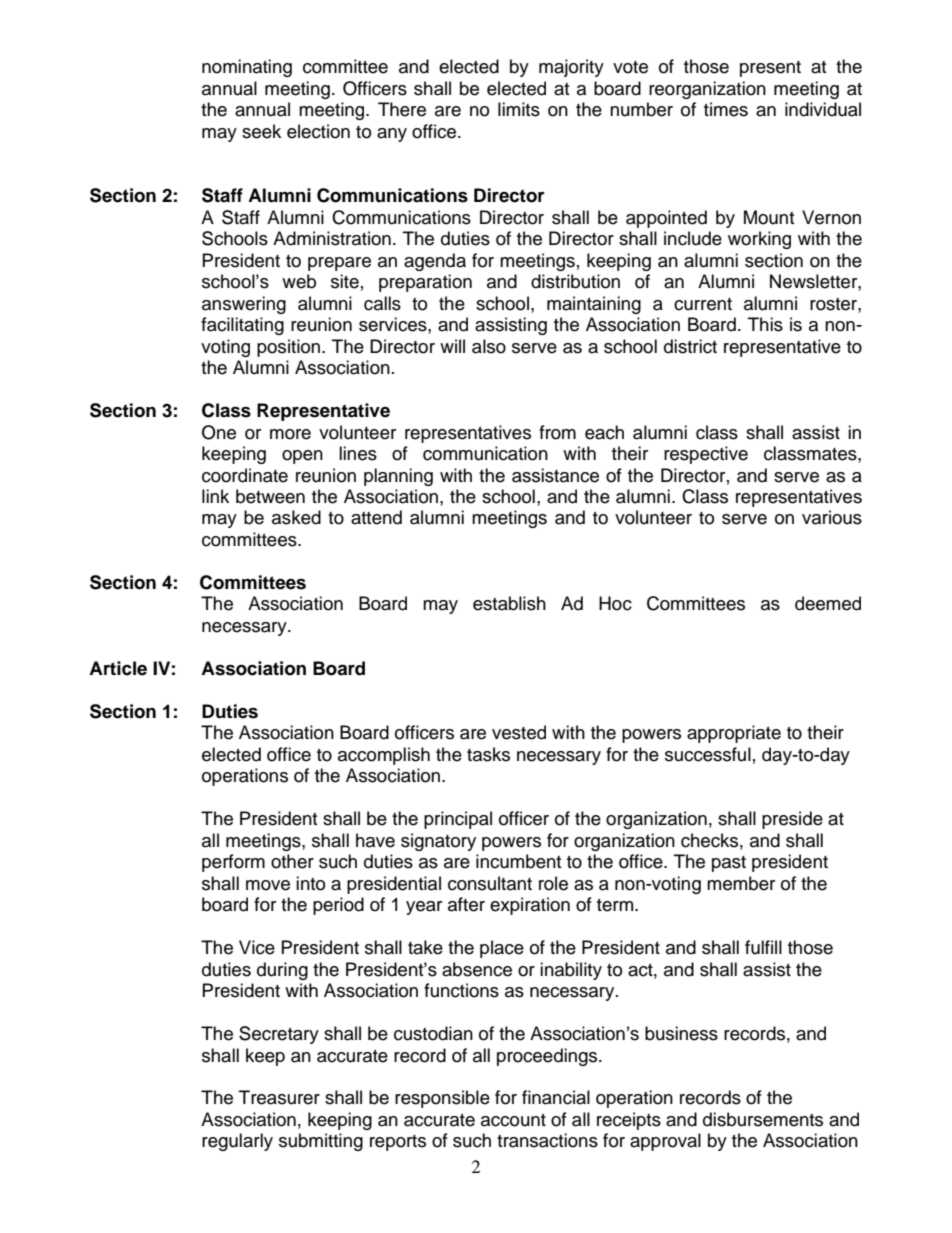 The width and height of the screenshot is (952, 1233). What do you see at coordinates (237, 1142) in the screenshot?
I see `regularly` at bounding box center [237, 1142].
